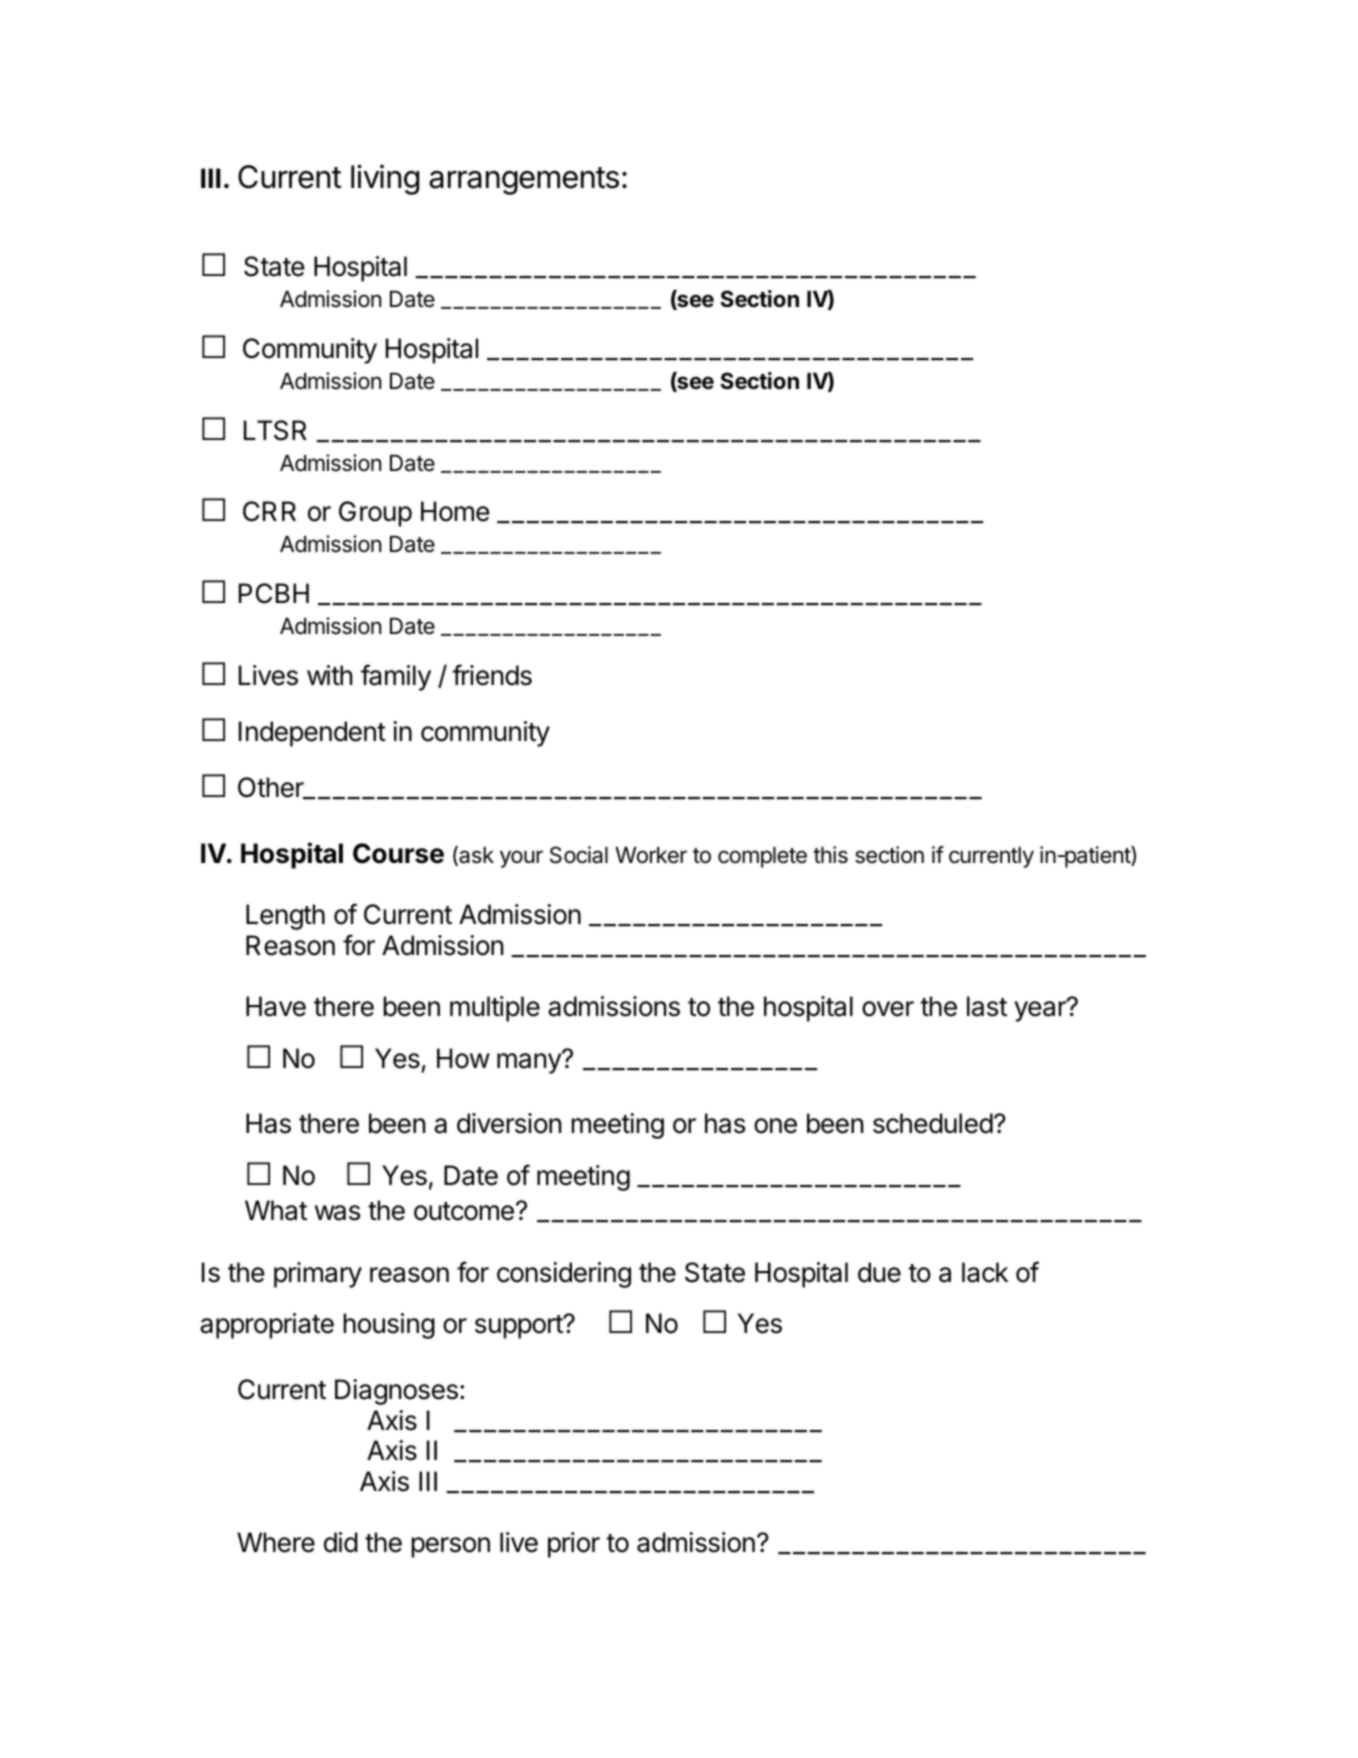 This image has width=1358, height=1758. What do you see at coordinates (341, 1542) in the image?
I see `did` at bounding box center [341, 1542].
